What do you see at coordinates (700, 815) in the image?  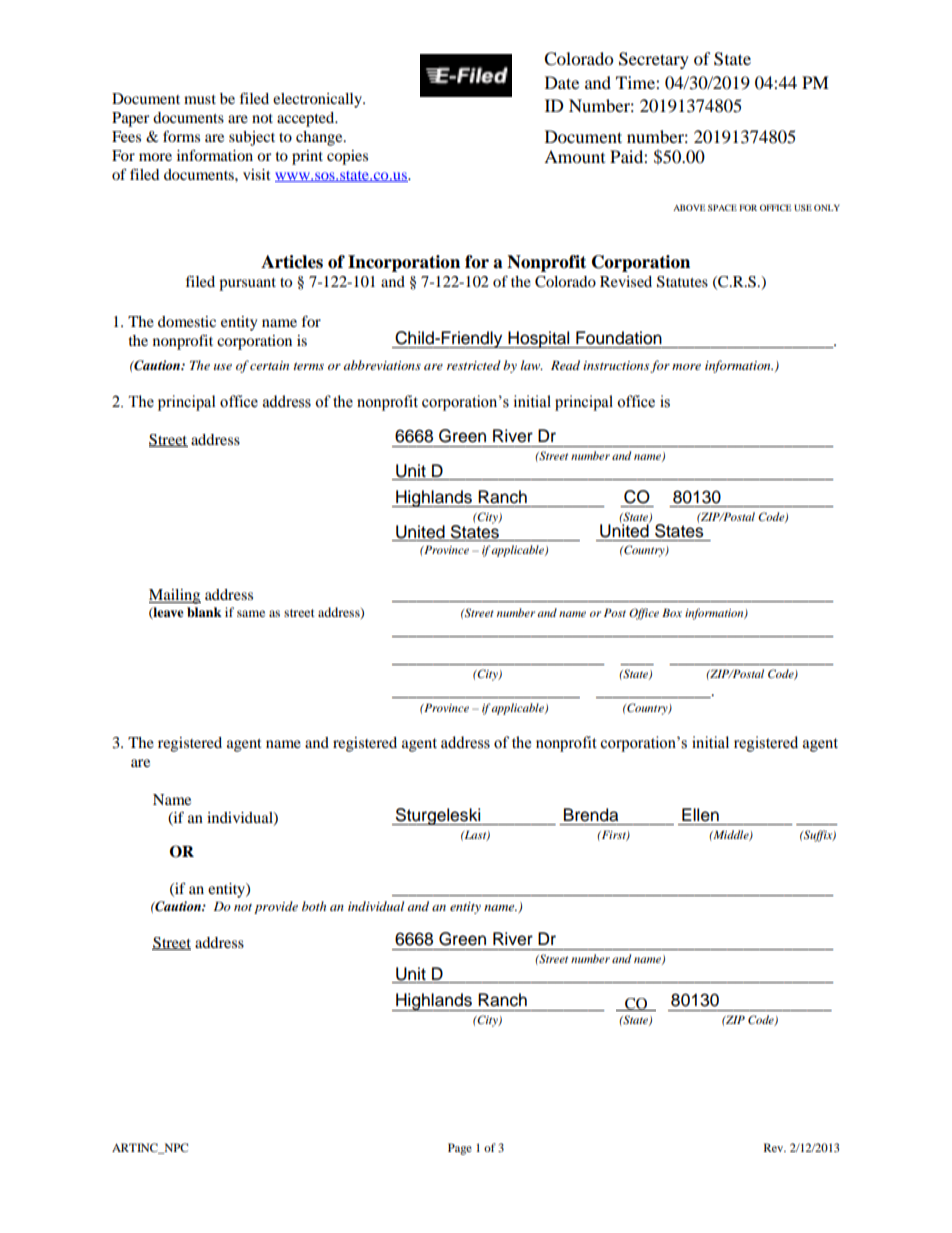 I see `Ellen` at bounding box center [700, 815].
